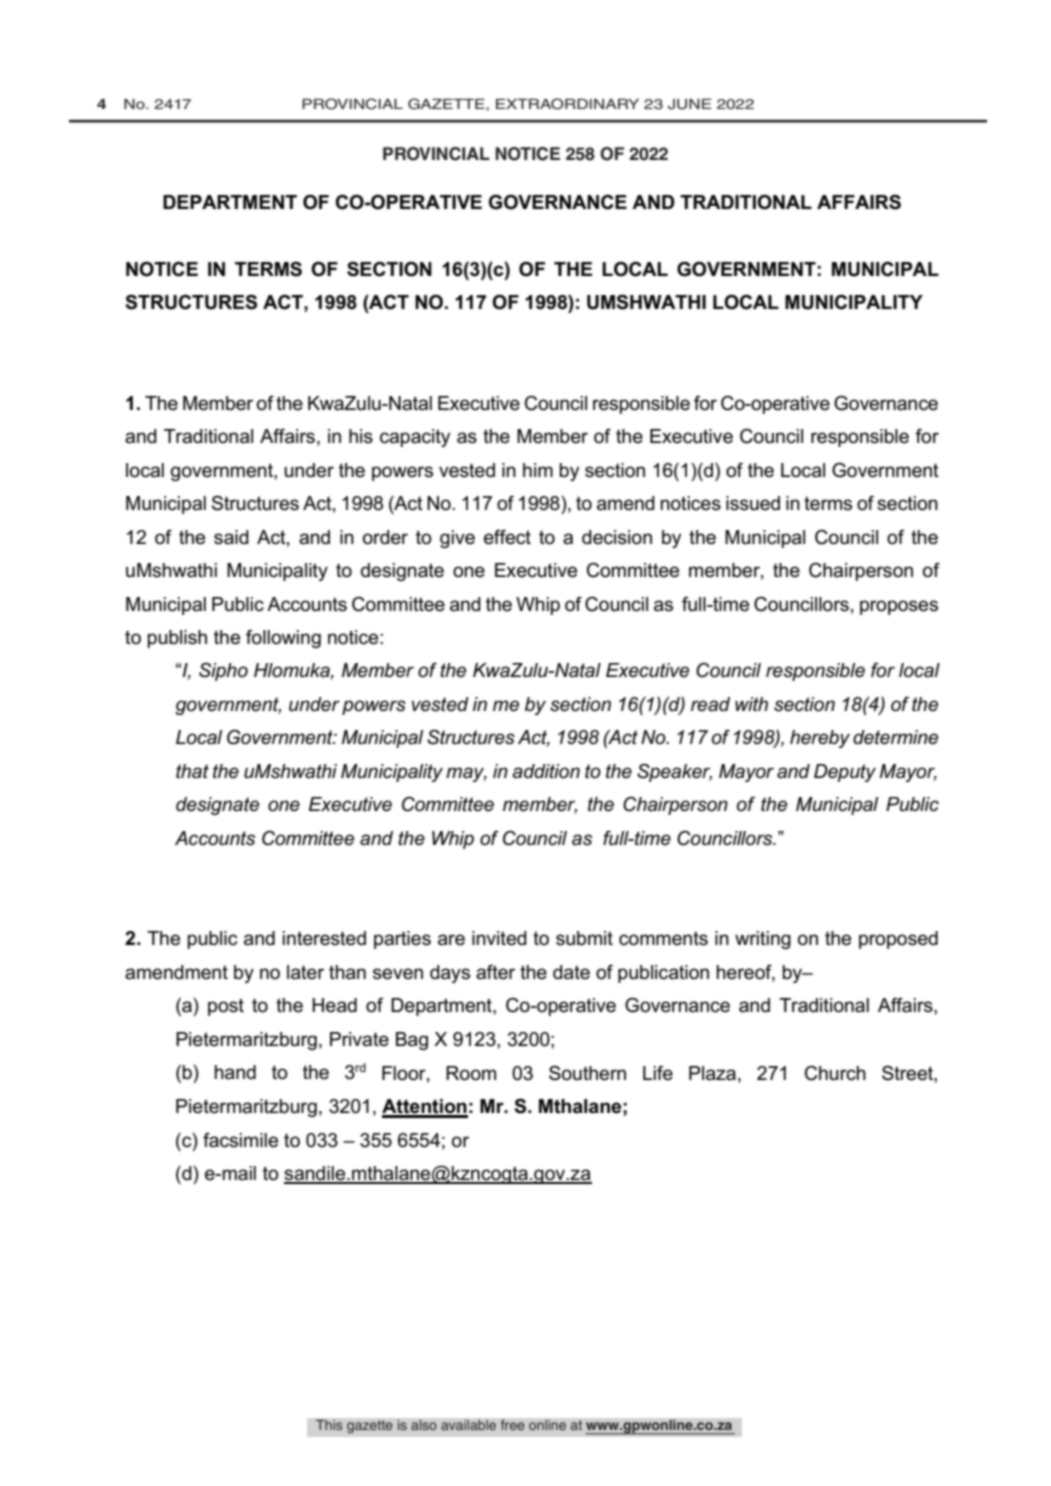  What do you see at coordinates (538, 470) in the screenshot?
I see `him` at bounding box center [538, 470].
